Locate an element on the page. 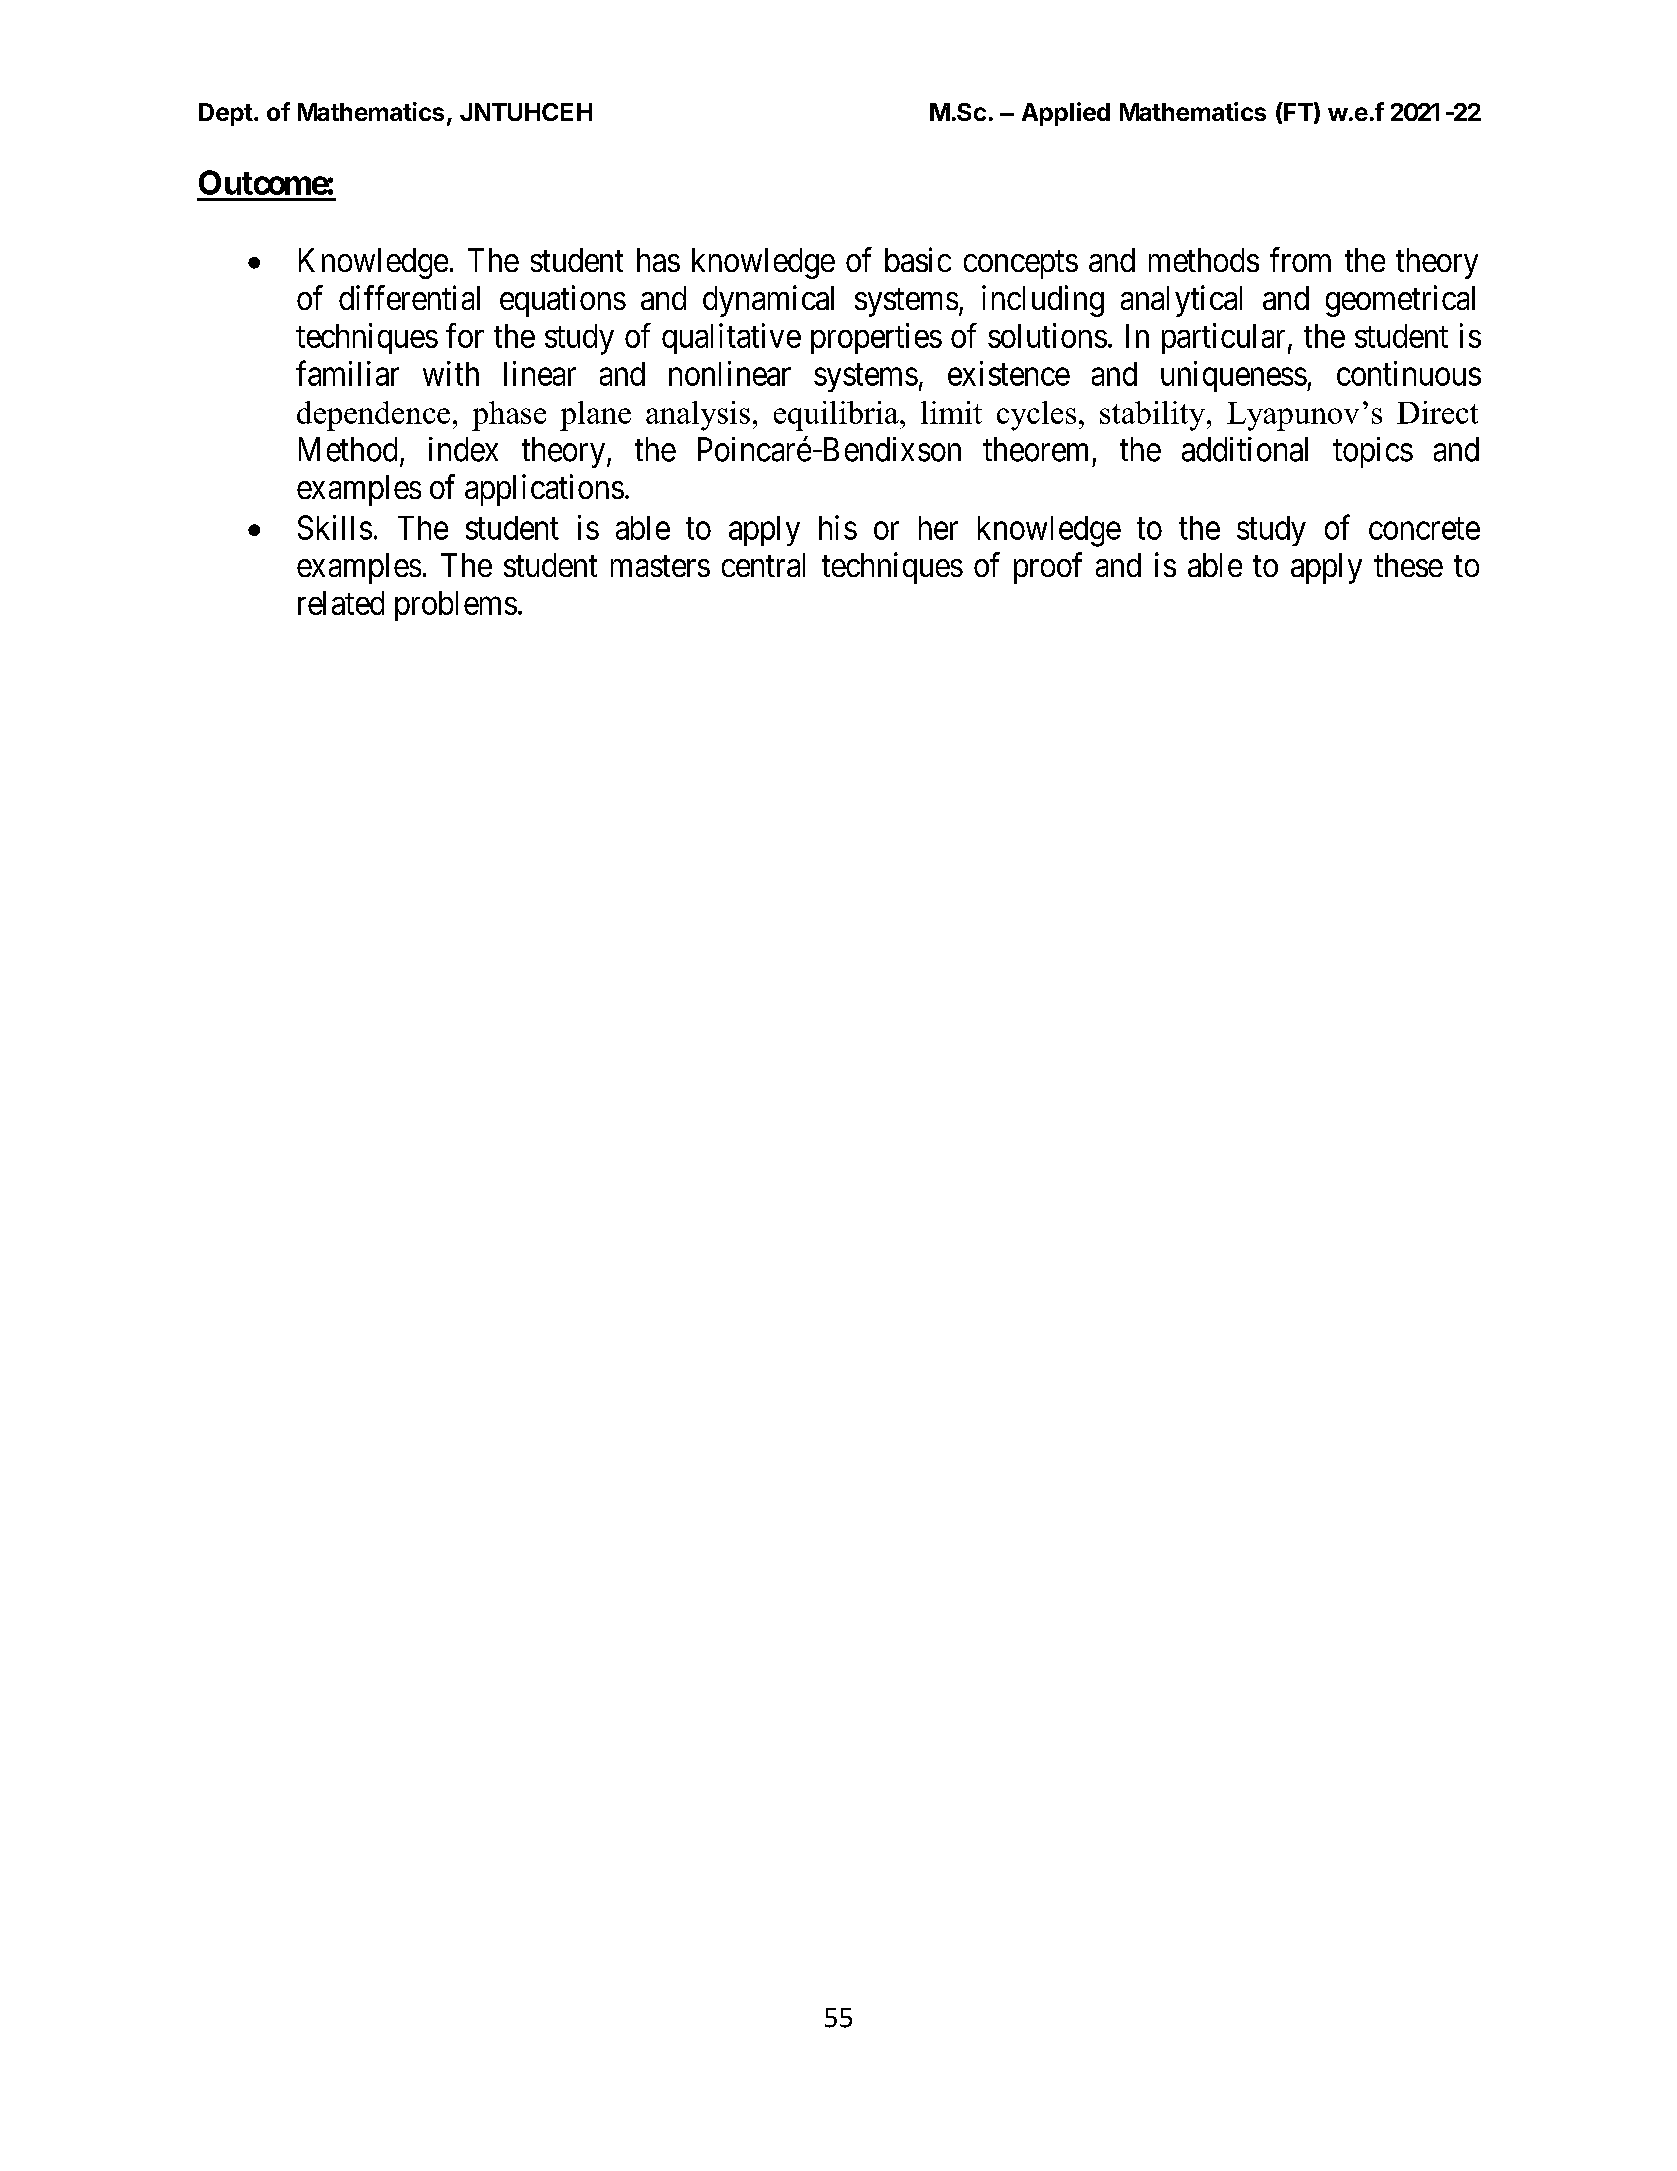 Image resolution: width=1677 pixels, height=2171 pixels. related is located at coordinates (341, 603).
